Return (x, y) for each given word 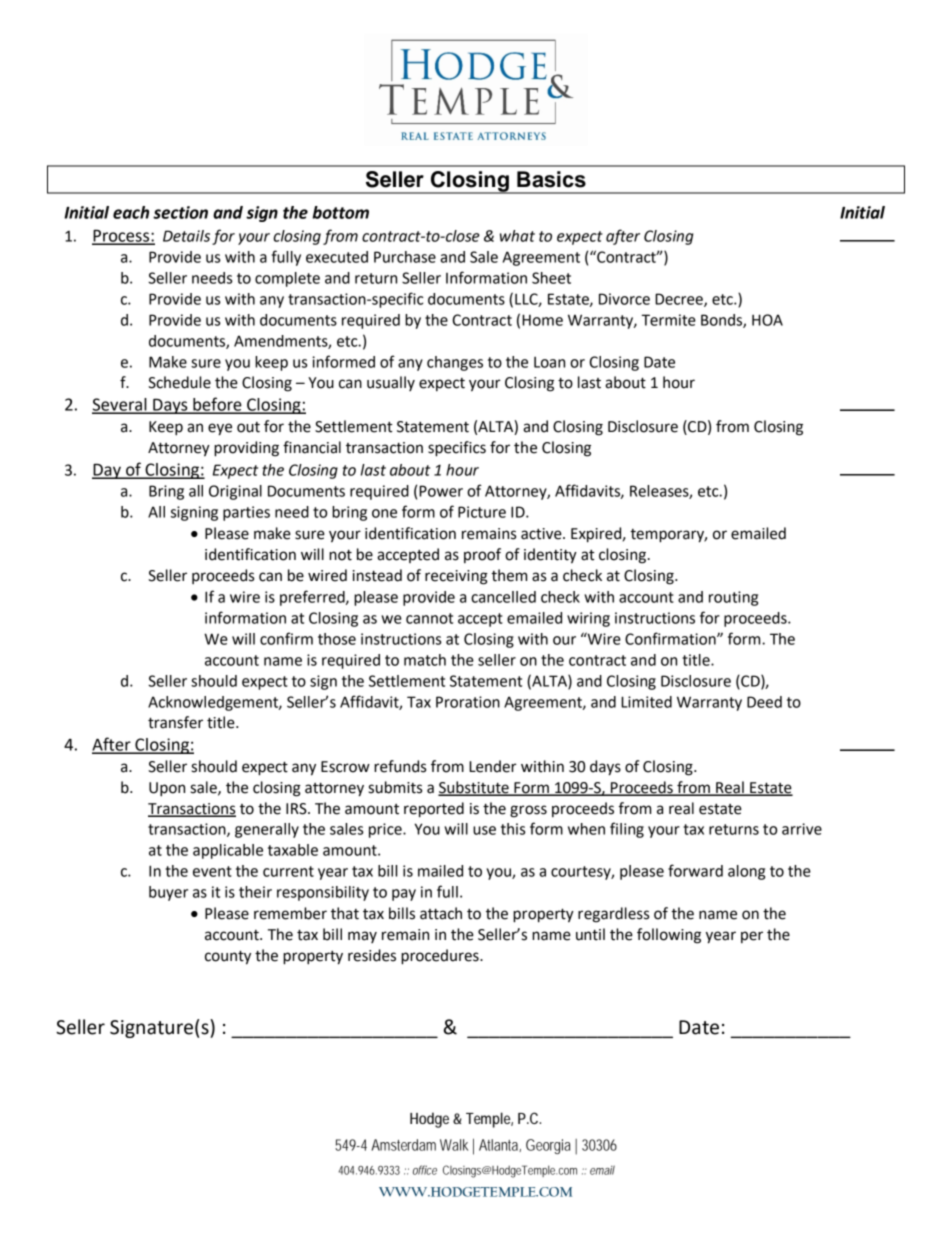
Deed (764, 702)
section (180, 212)
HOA (767, 320)
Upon (167, 789)
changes (455, 363)
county (228, 957)
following (669, 936)
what (517, 236)
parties (246, 513)
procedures (441, 957)
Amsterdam (404, 1145)
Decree (680, 300)
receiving (456, 577)
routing (733, 598)
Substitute (474, 788)
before (217, 405)
